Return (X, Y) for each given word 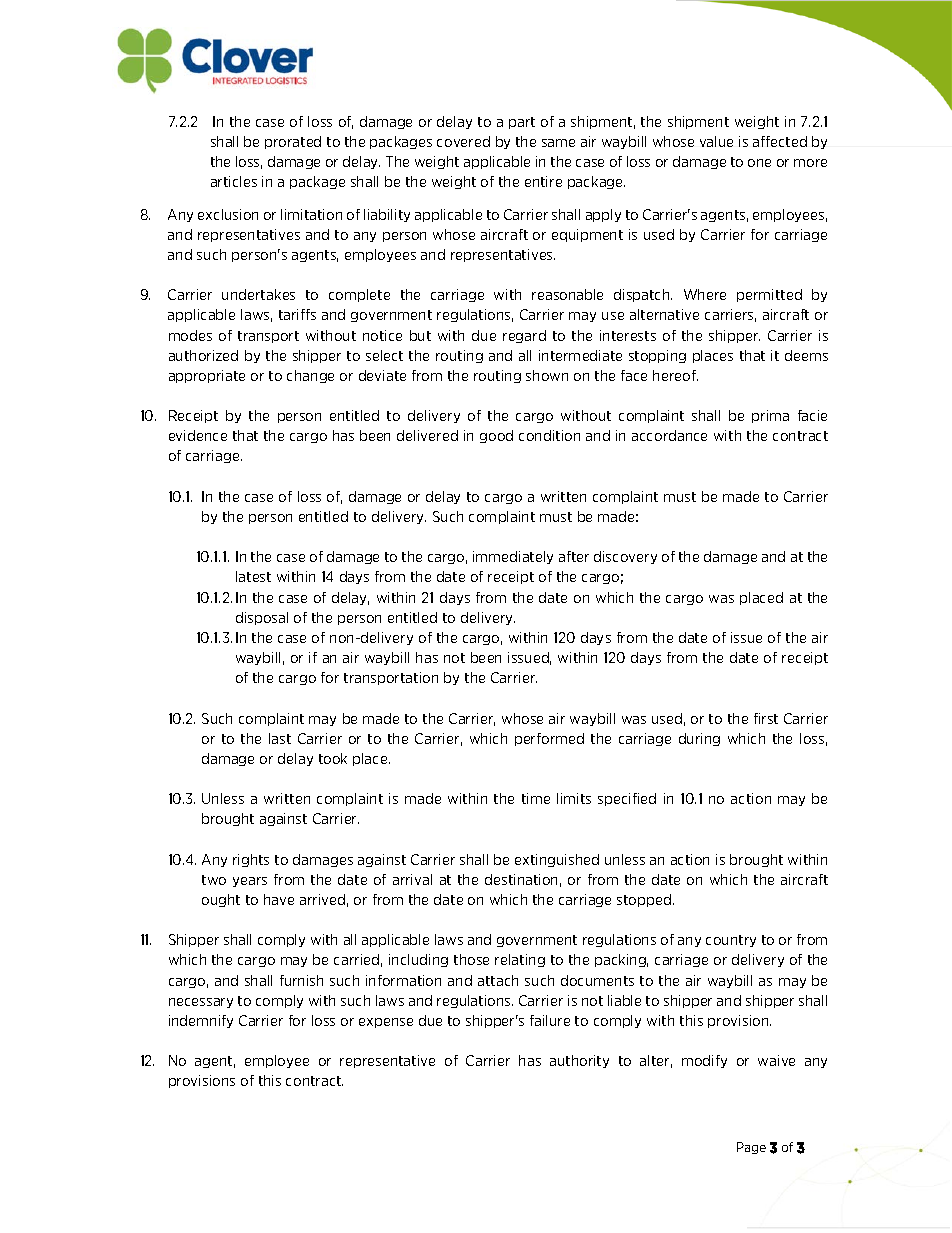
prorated (293, 142)
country (731, 941)
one (759, 163)
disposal (262, 618)
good (496, 436)
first (766, 718)
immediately (513, 557)
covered (463, 141)
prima (770, 416)
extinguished (557, 860)
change (310, 376)
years (250, 882)
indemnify (201, 1021)
